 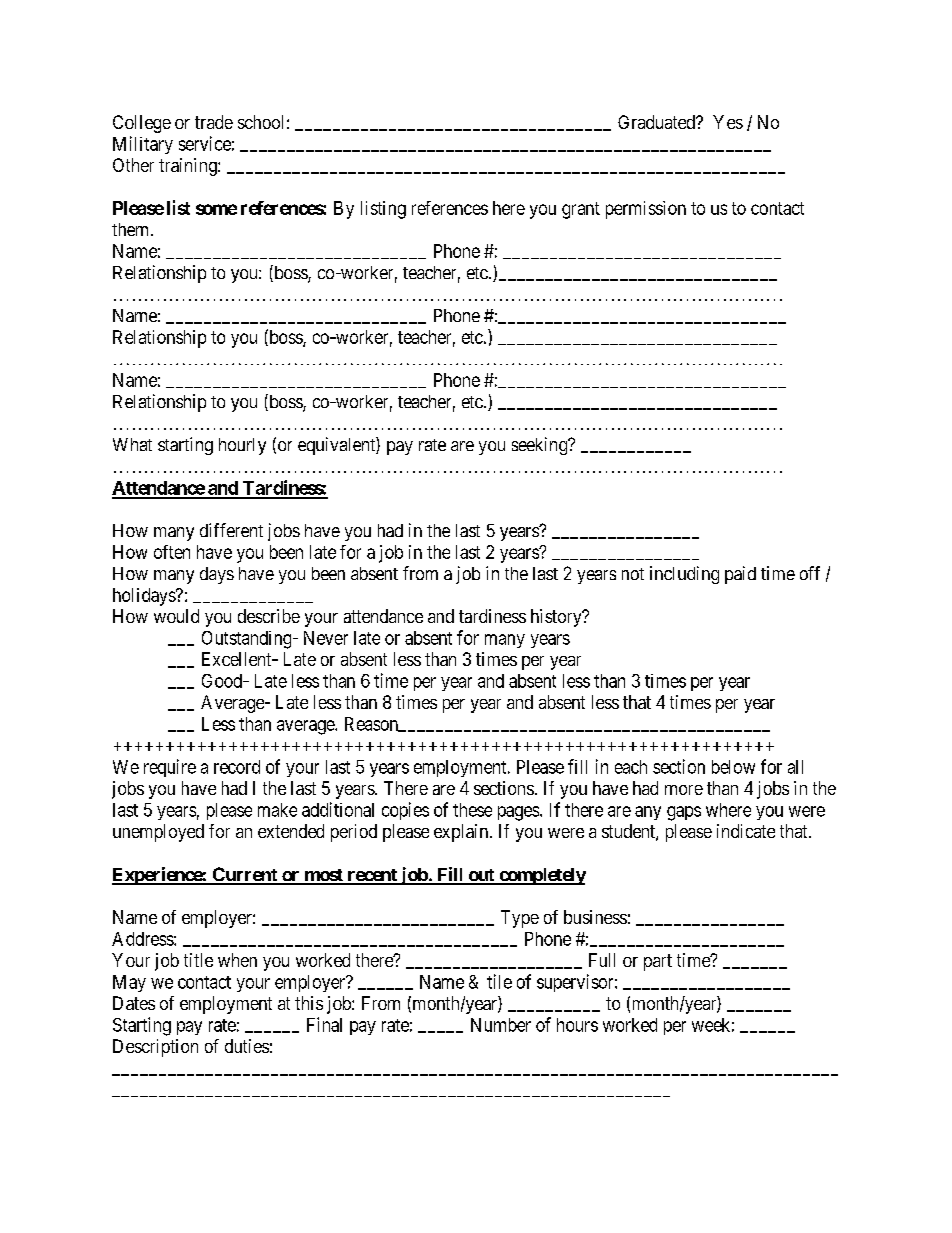 What do you see at coordinates (557, 618) in the page?
I see `history` at bounding box center [557, 618].
